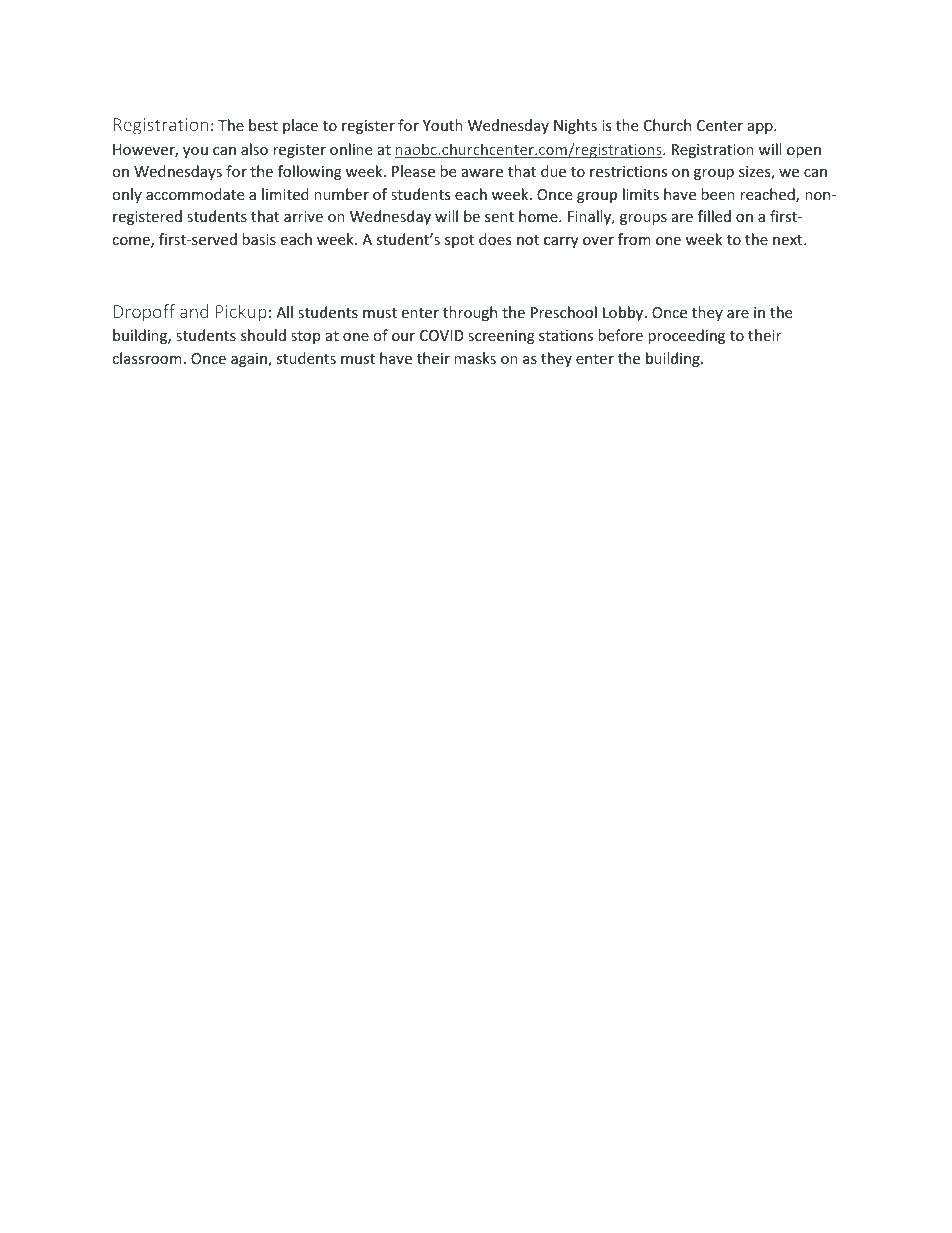  Describe the element at coordinates (263, 125) in the screenshot. I see `best` at that location.
